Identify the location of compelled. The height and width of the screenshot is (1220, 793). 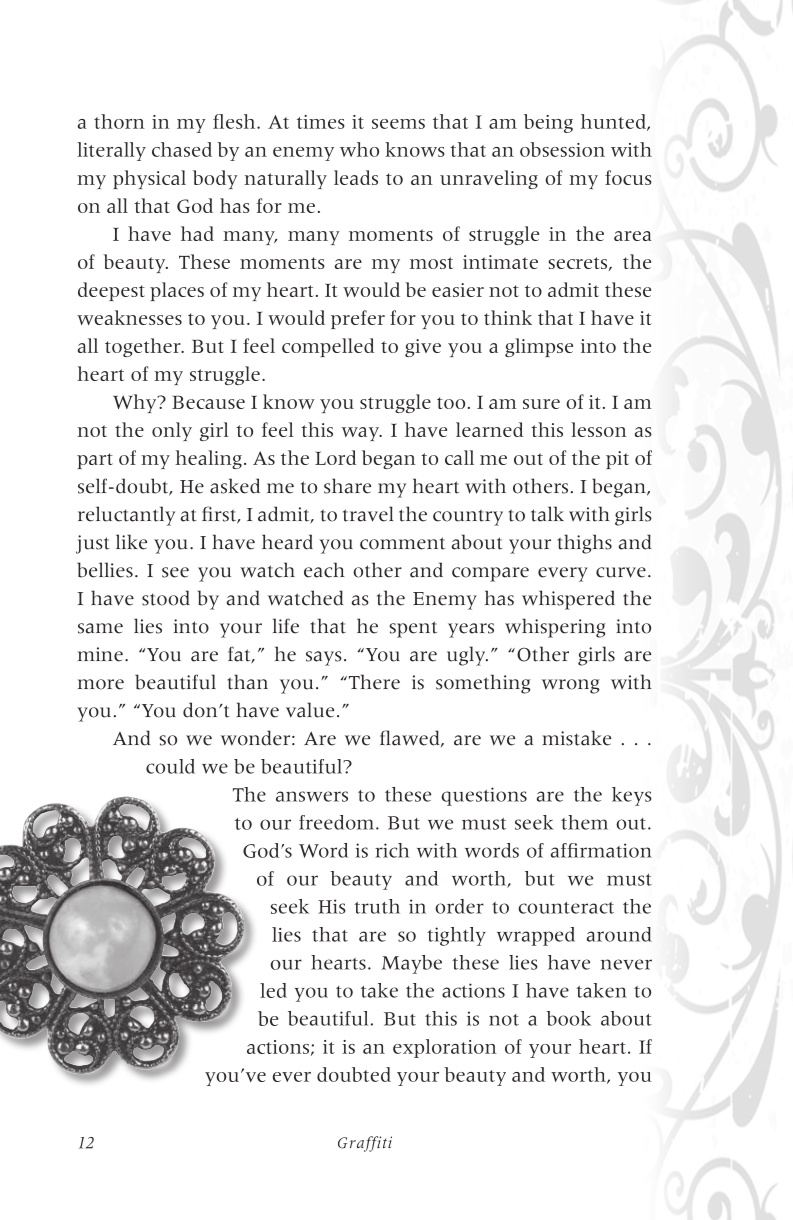
(328, 347).
